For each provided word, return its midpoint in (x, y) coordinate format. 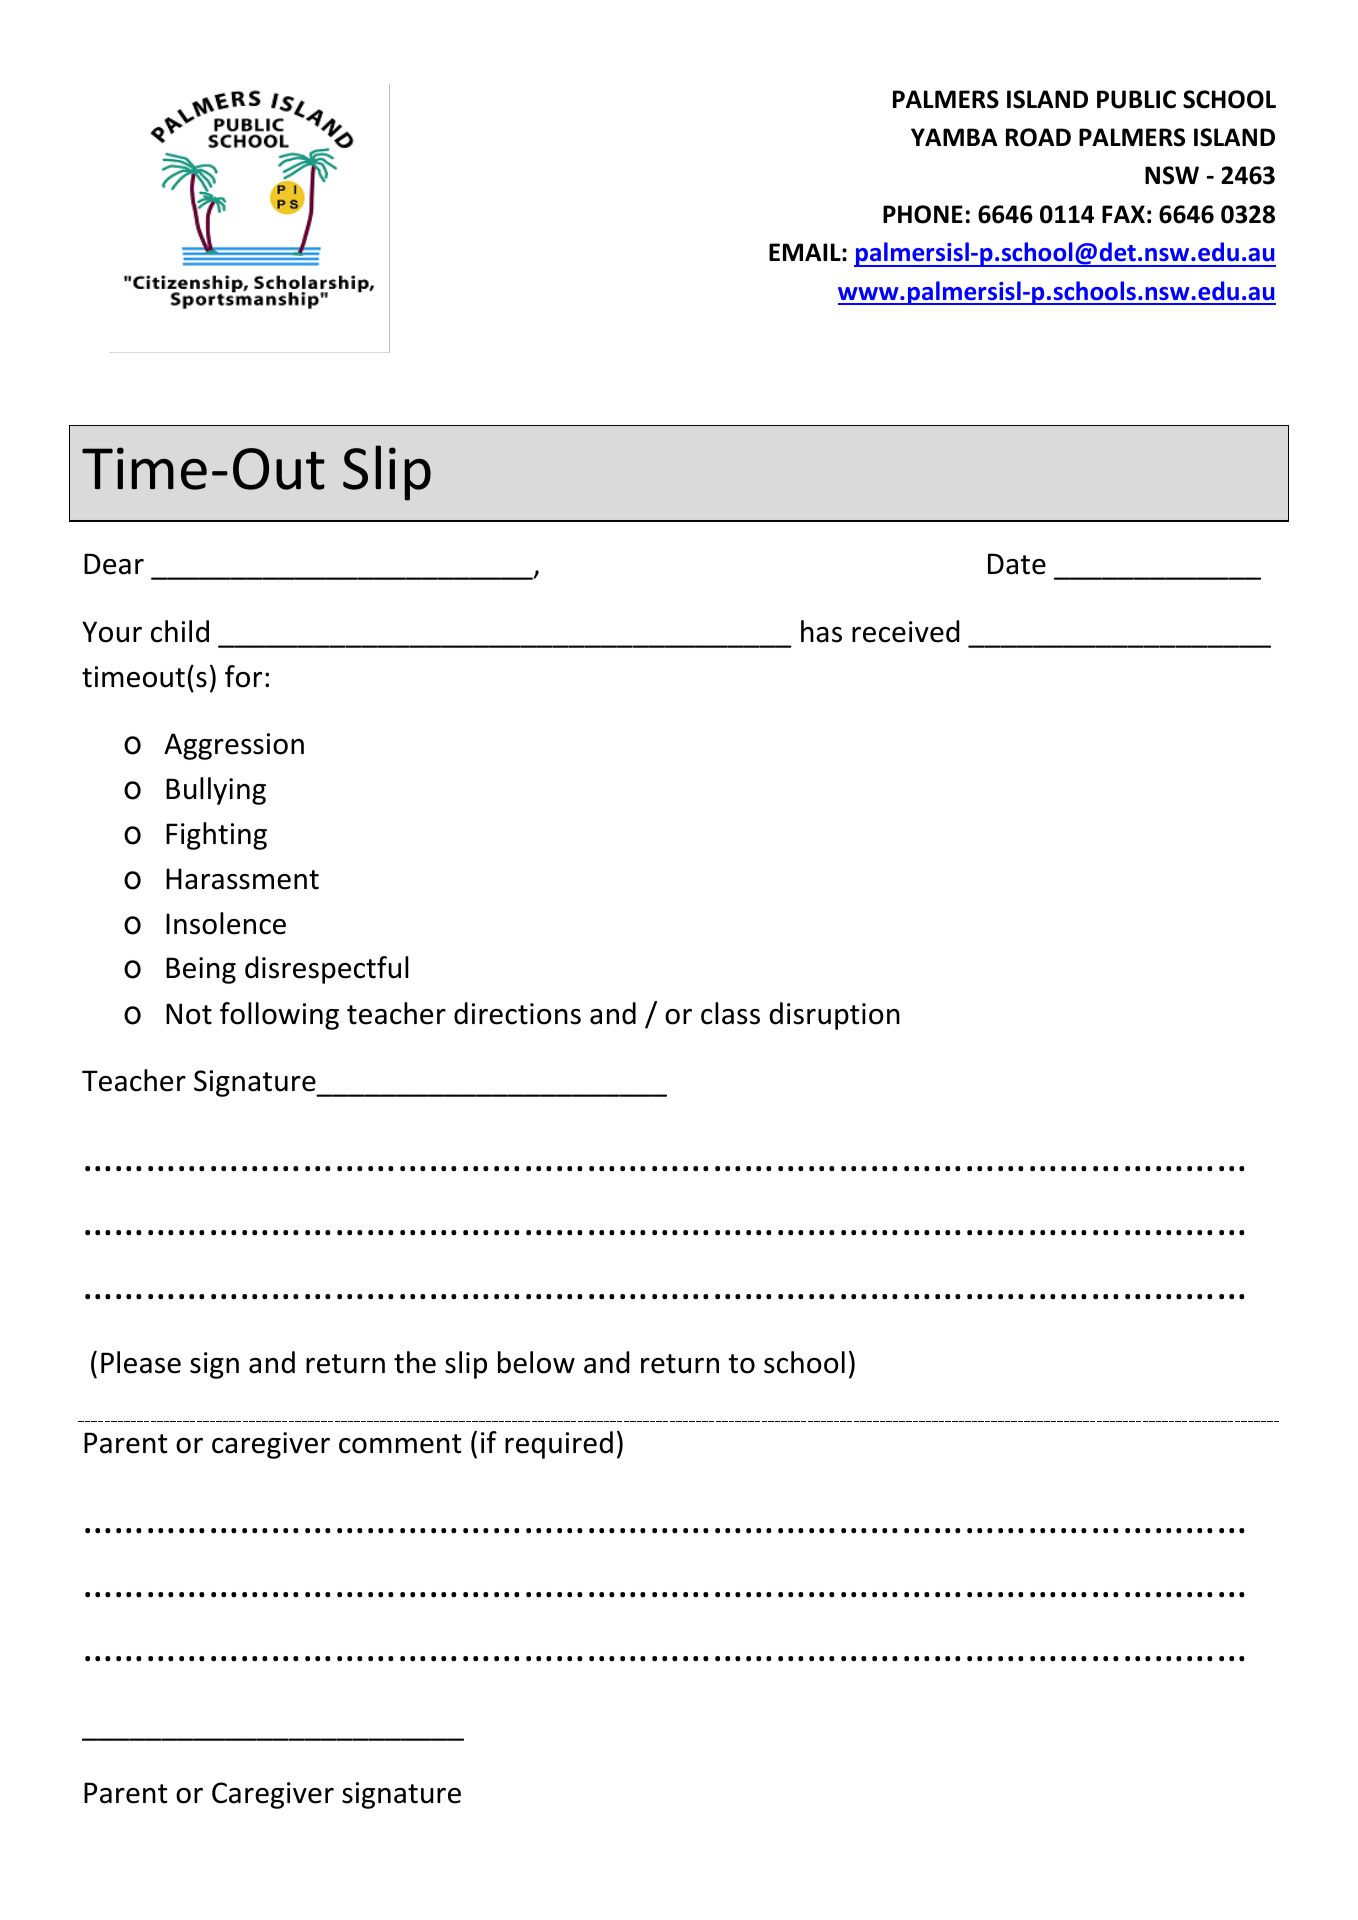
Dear (114, 564)
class (730, 1013)
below (536, 1362)
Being (201, 970)
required (559, 1445)
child (180, 631)
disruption (834, 1016)
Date (1017, 564)
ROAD (1038, 137)
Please (141, 1362)
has (821, 631)
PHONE (923, 214)
